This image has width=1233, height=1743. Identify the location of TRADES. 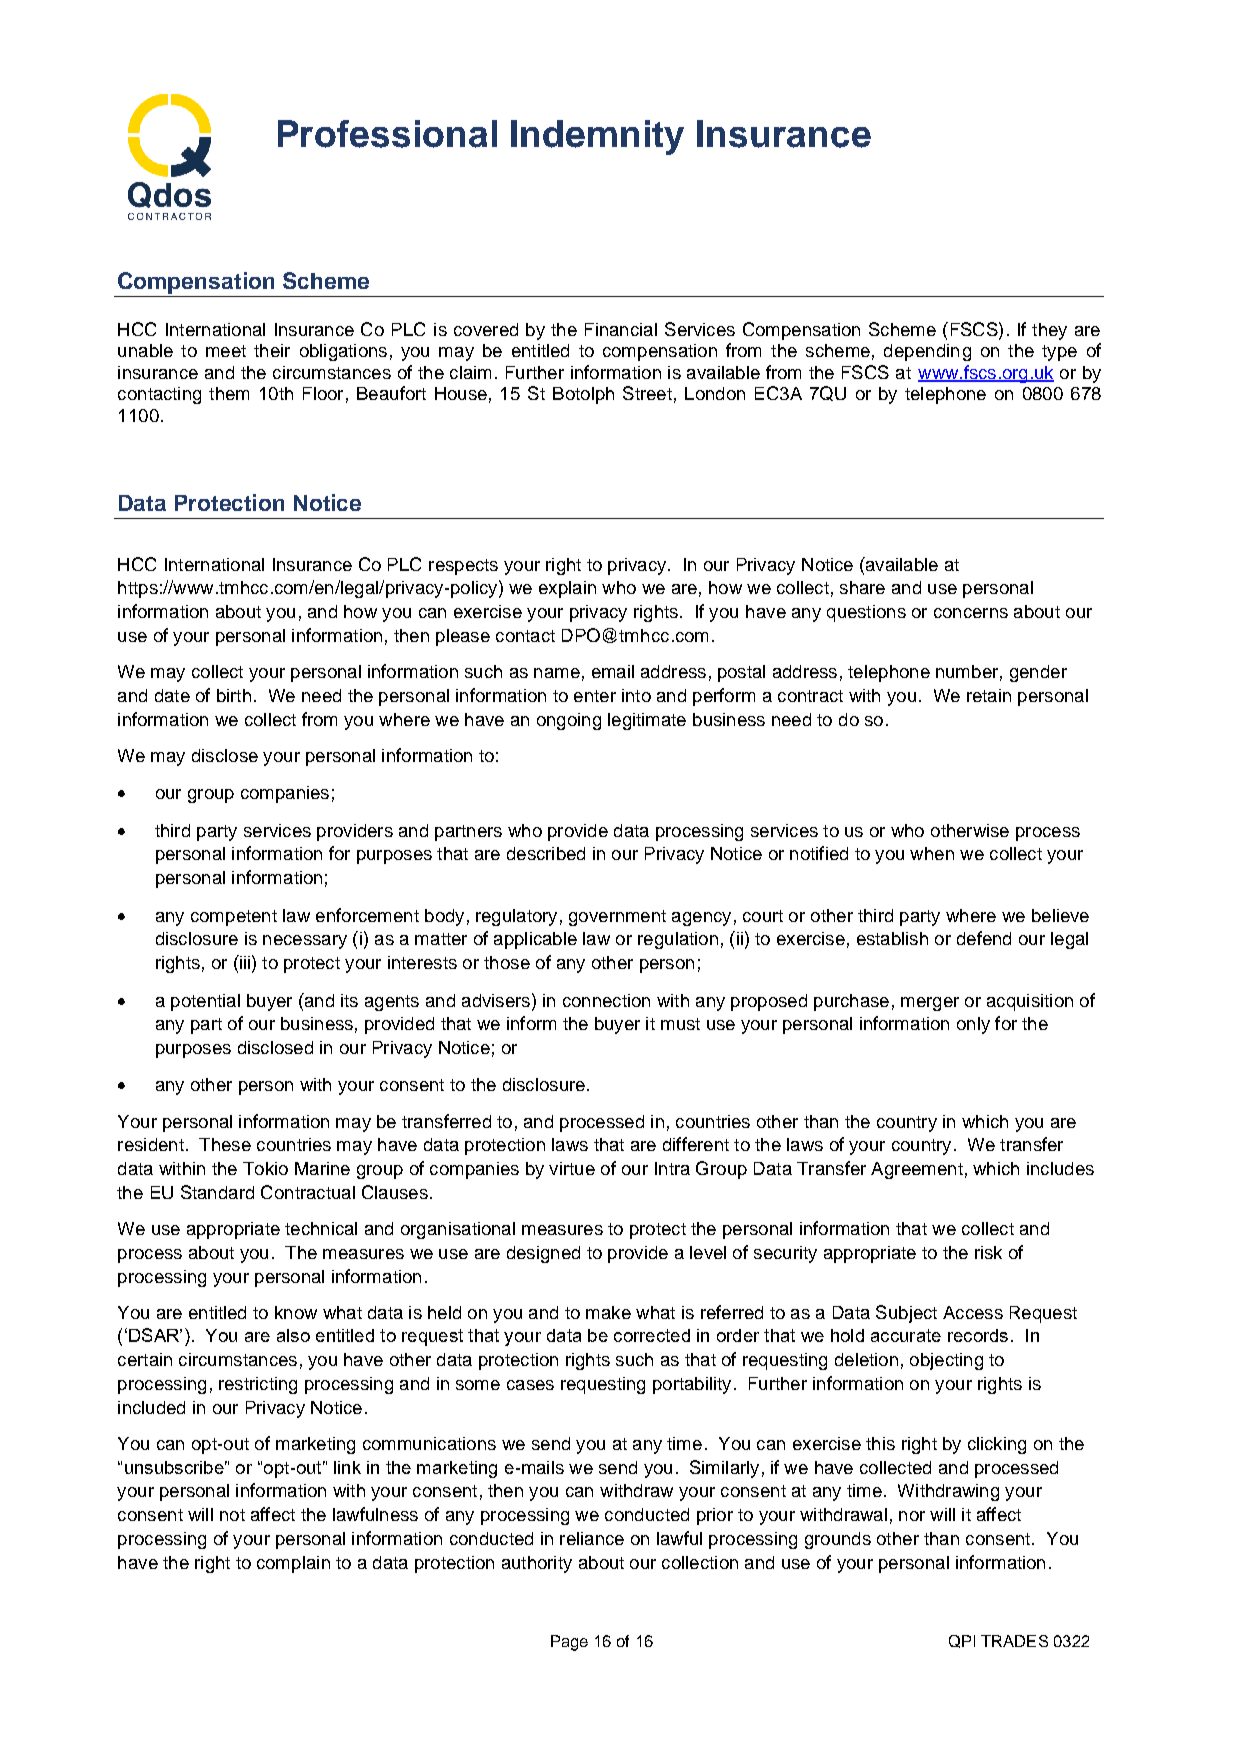
(1014, 1641).
